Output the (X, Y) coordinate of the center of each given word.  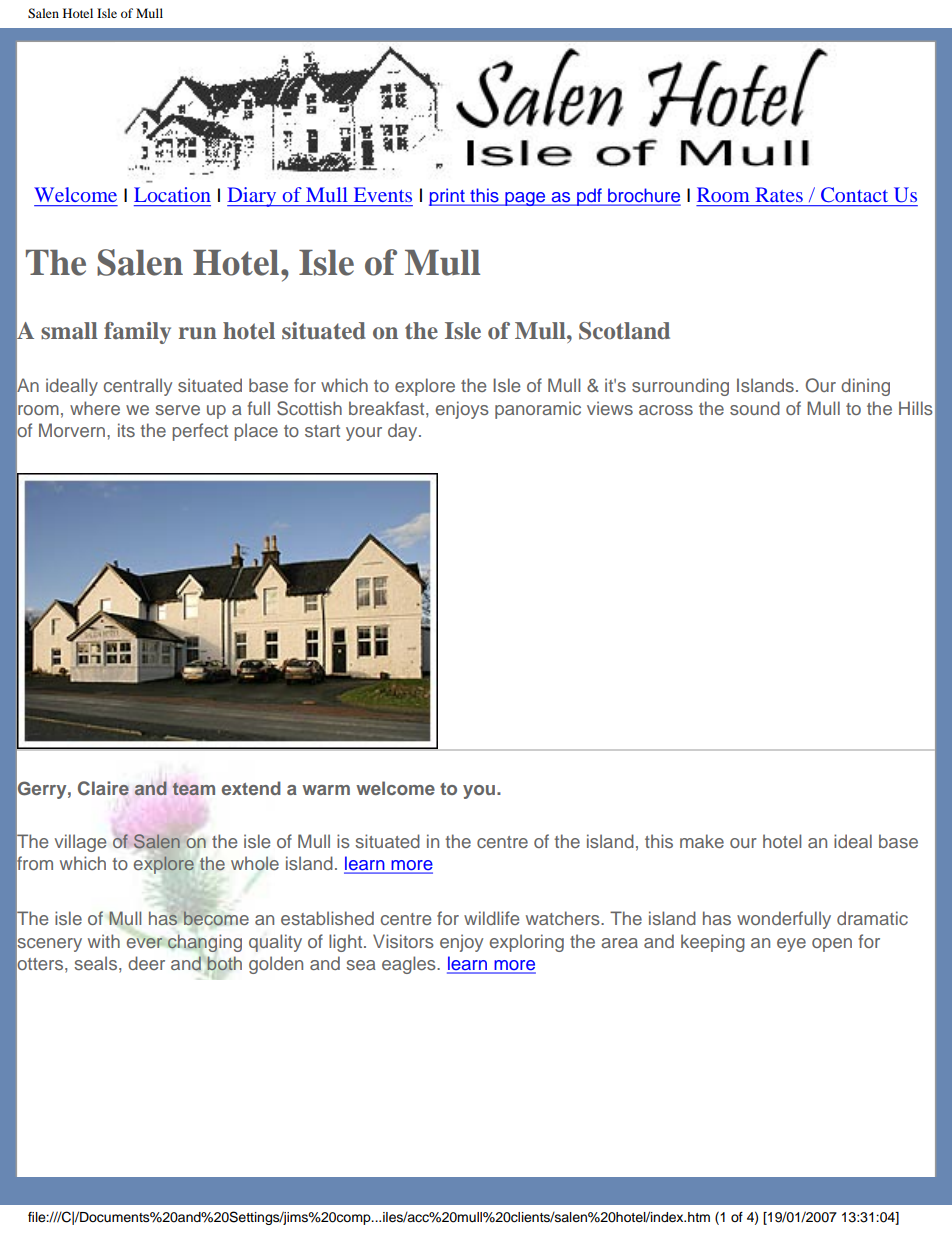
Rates (779, 194)
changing (205, 943)
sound (755, 408)
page (525, 199)
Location (172, 194)
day (404, 432)
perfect (200, 432)
